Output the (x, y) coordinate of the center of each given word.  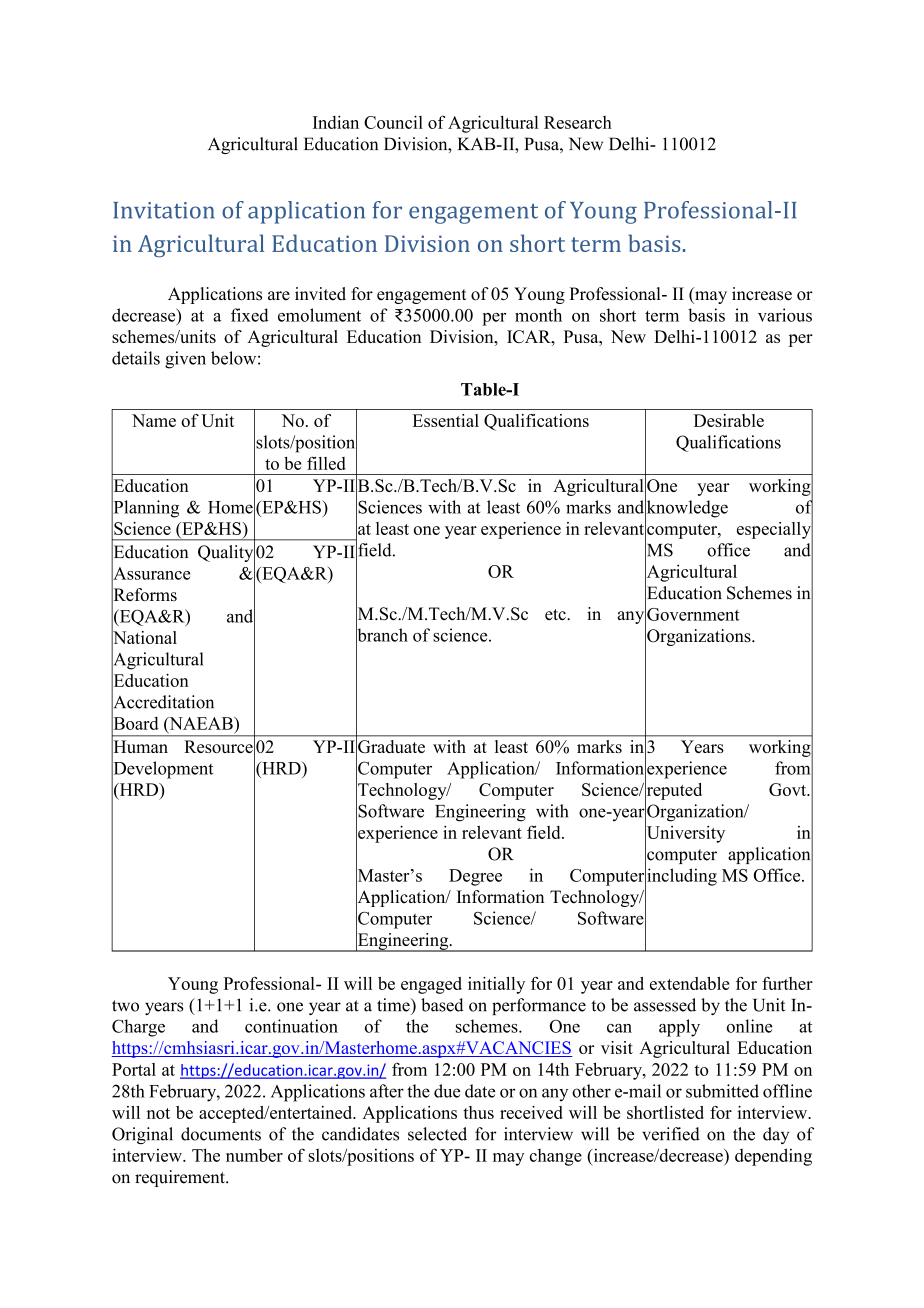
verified (671, 1134)
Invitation (164, 210)
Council (393, 122)
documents (221, 1134)
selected (437, 1134)
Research (578, 122)
